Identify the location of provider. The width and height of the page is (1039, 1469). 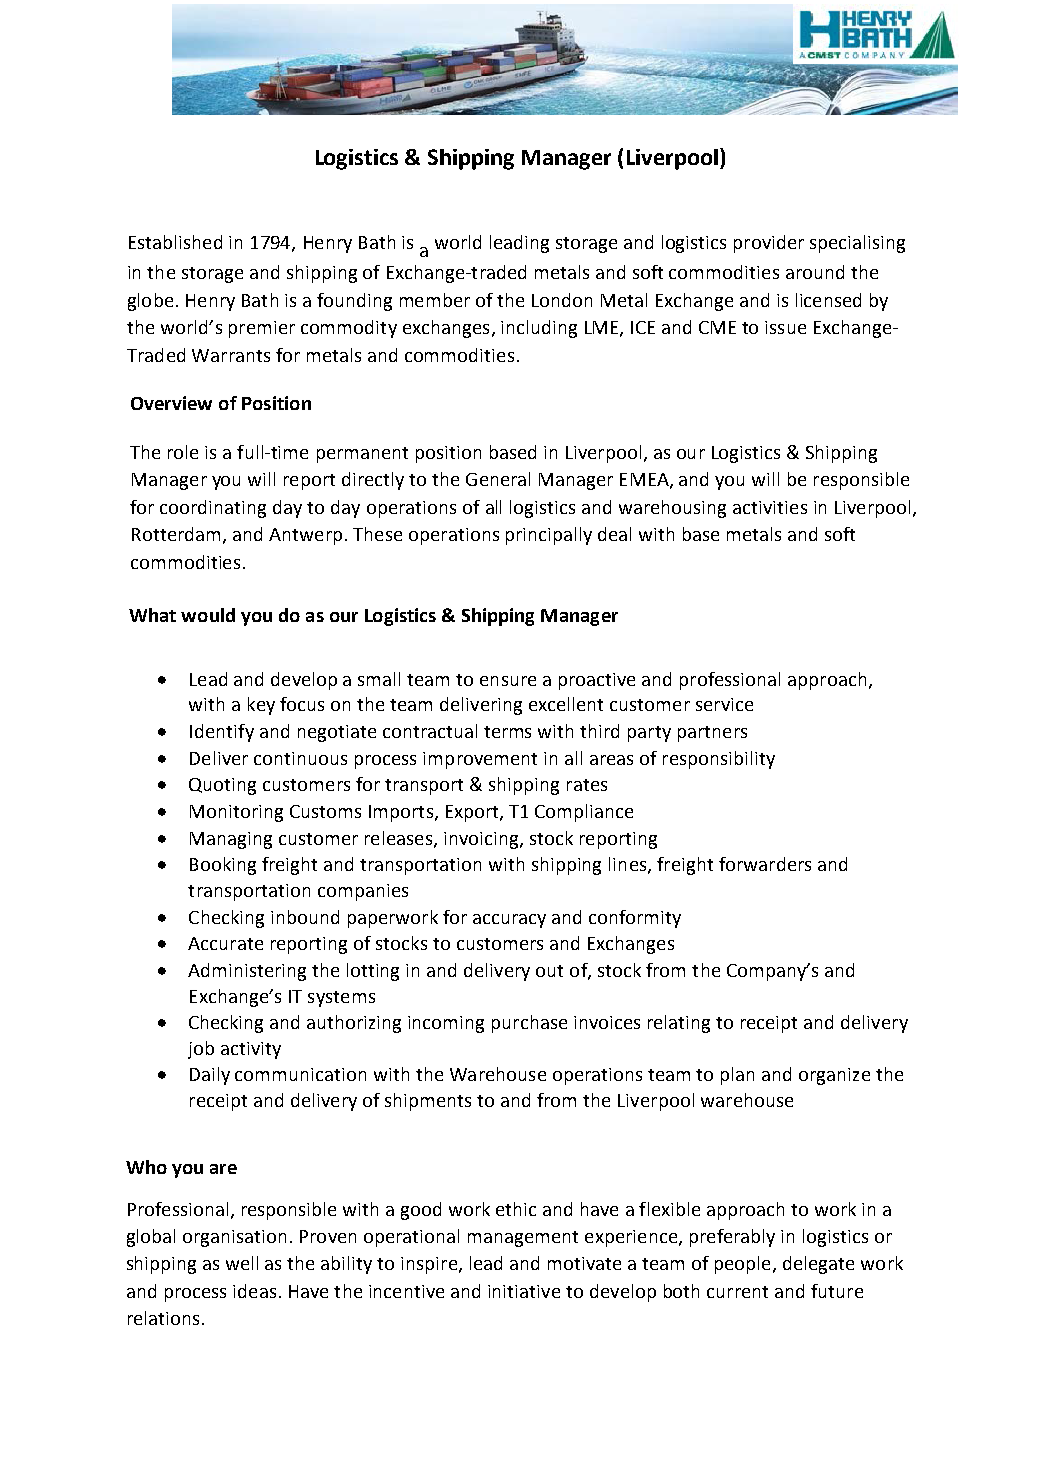
(769, 244).
